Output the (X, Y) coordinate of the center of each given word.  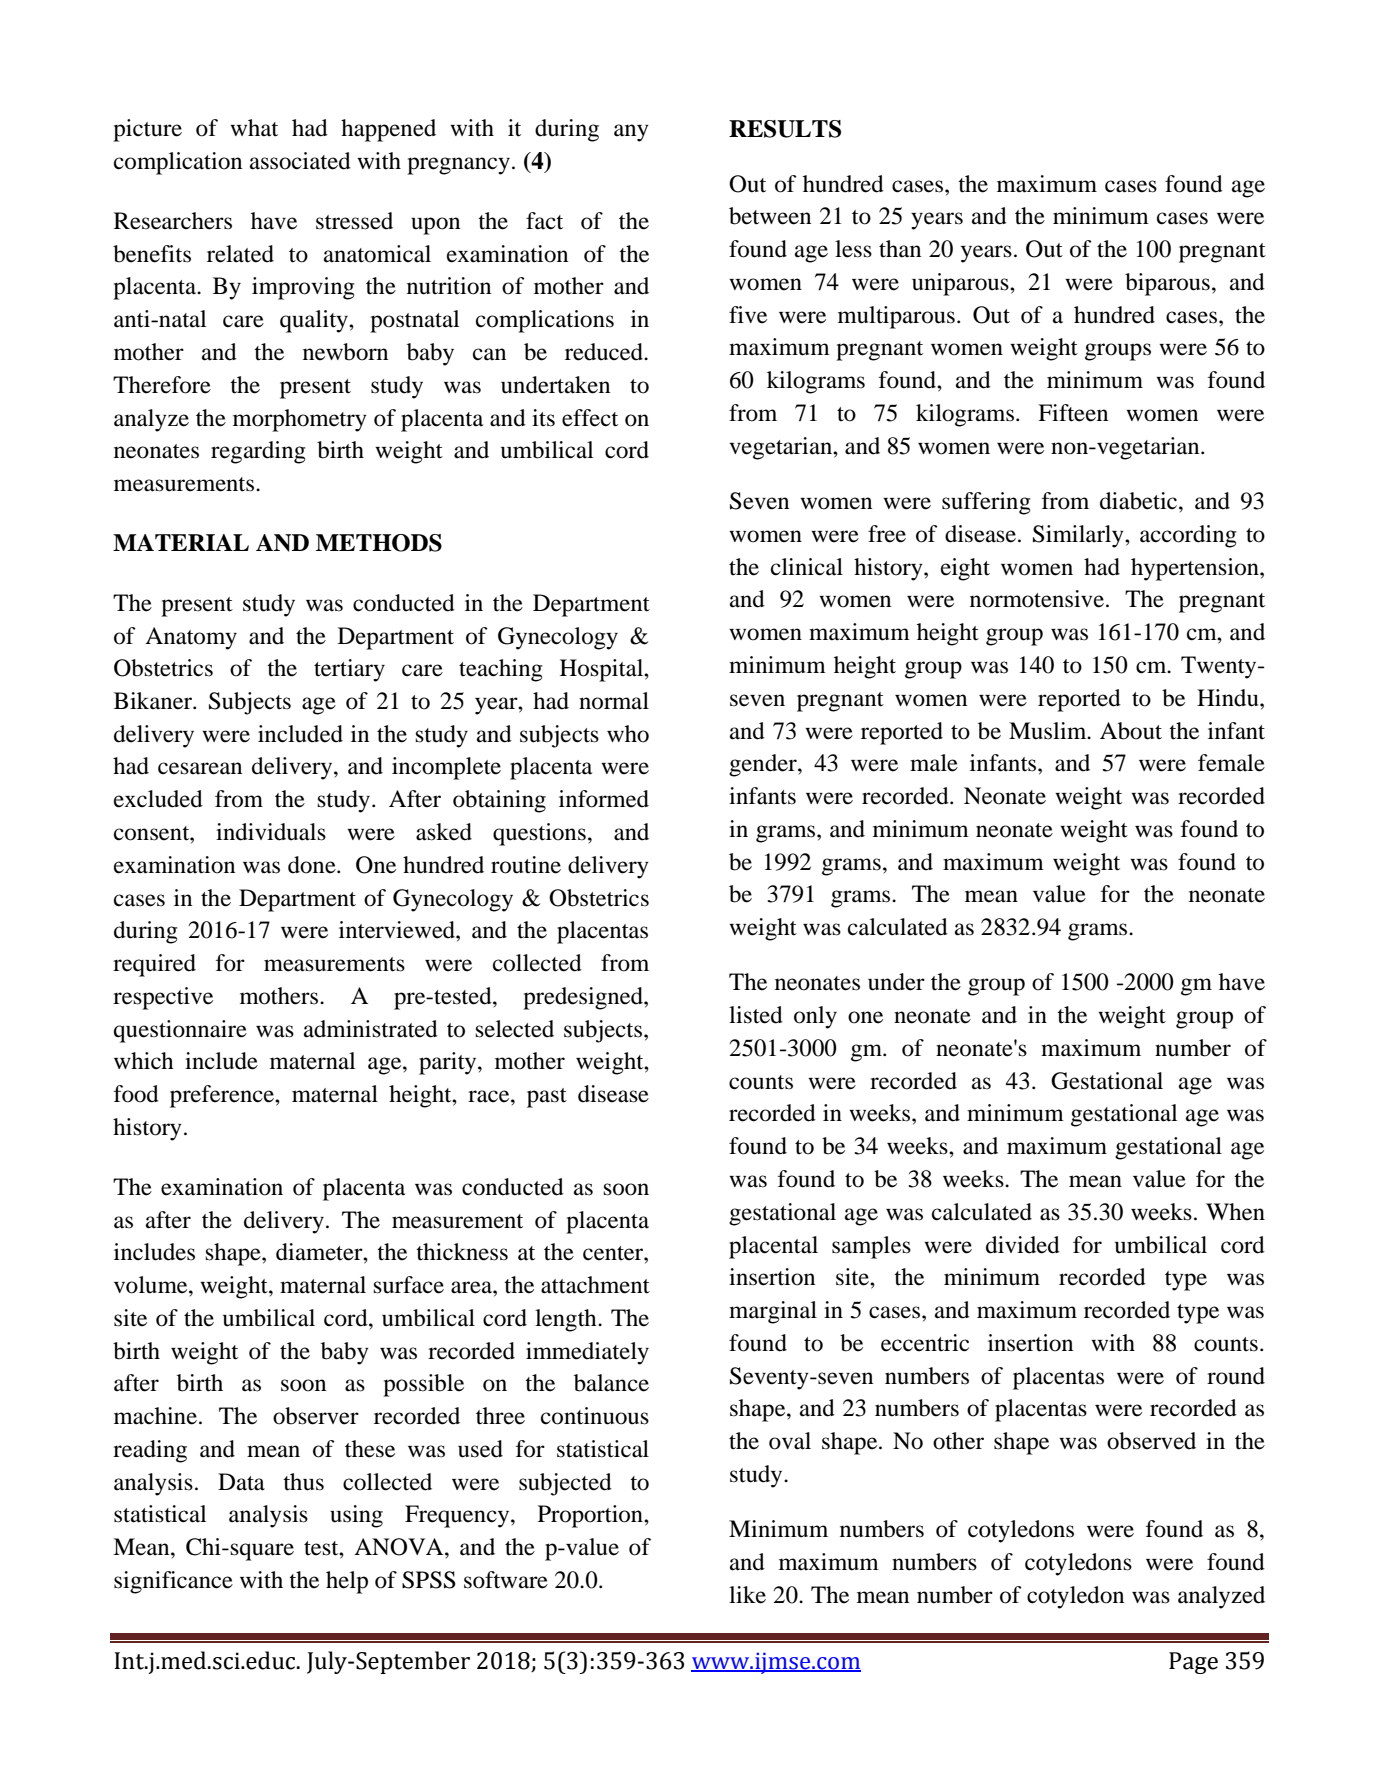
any (631, 133)
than (900, 249)
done (313, 865)
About (1131, 731)
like (747, 1595)
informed (604, 799)
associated (300, 161)
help (347, 1582)
